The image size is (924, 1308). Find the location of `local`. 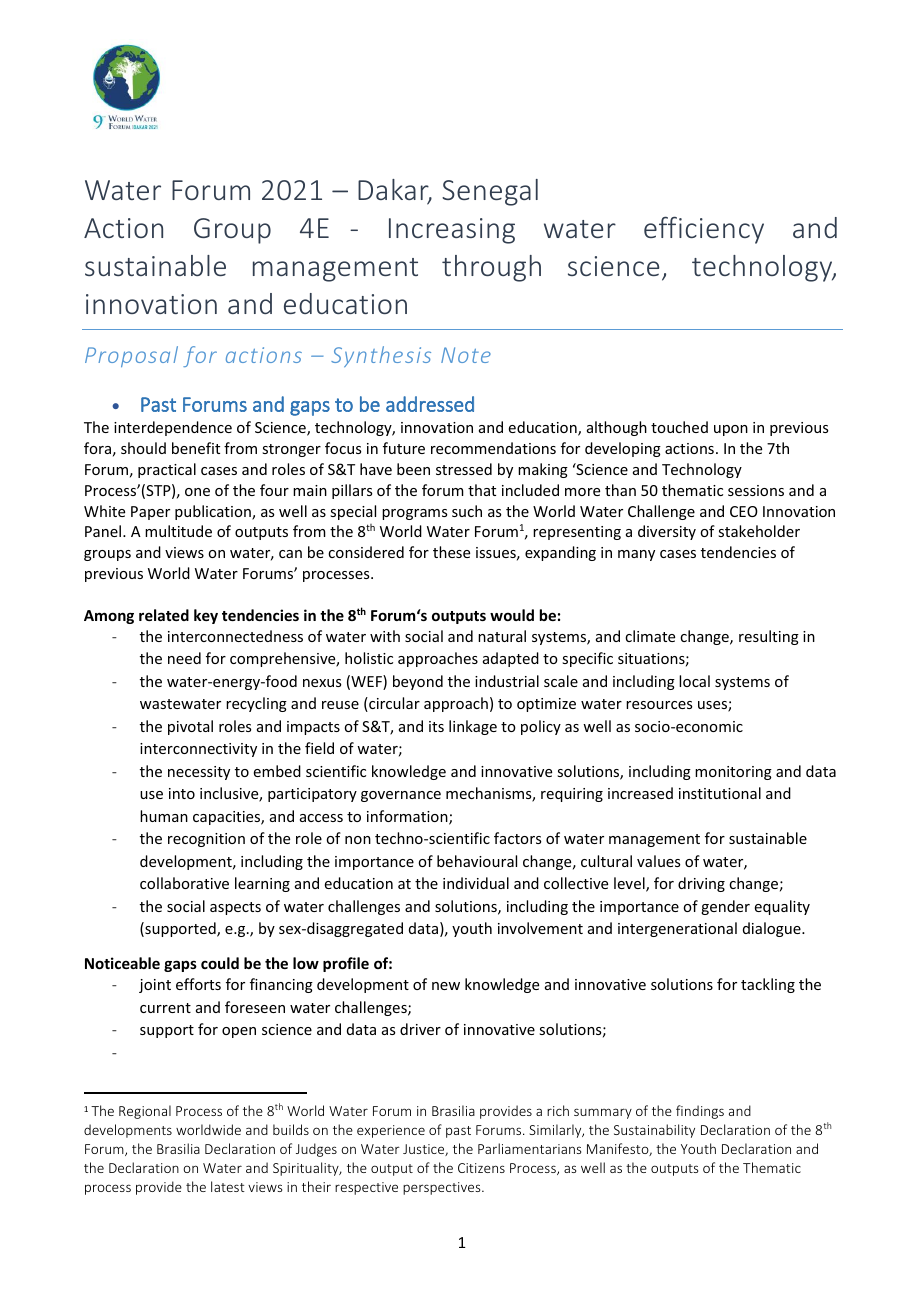

local is located at coordinates (694, 681).
